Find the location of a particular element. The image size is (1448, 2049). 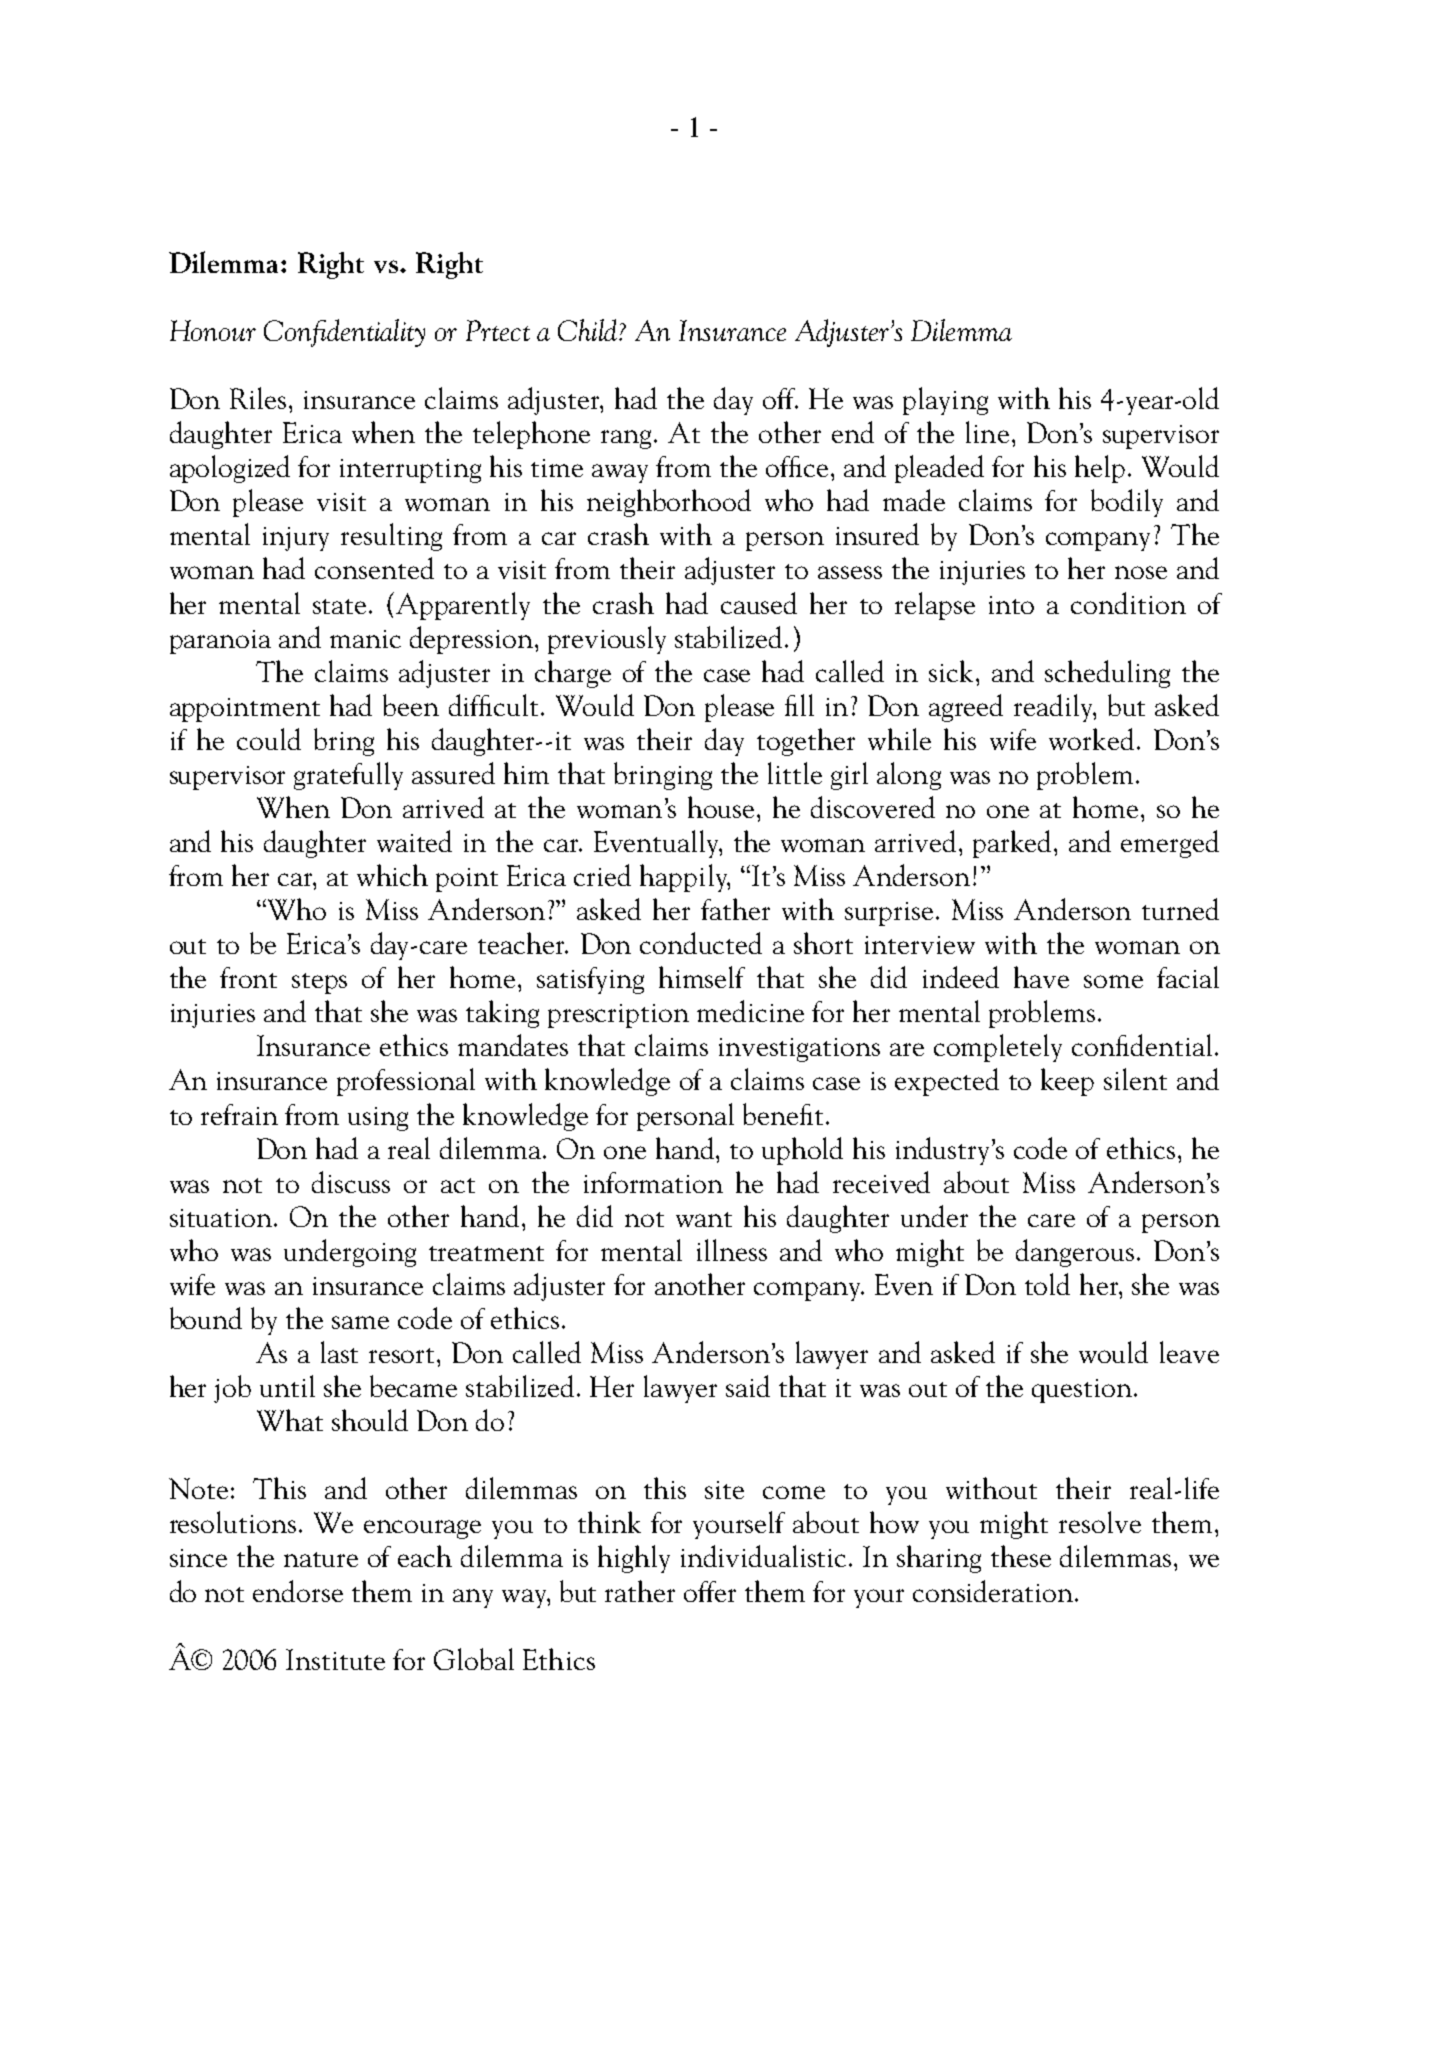

offer is located at coordinates (710, 1591).
